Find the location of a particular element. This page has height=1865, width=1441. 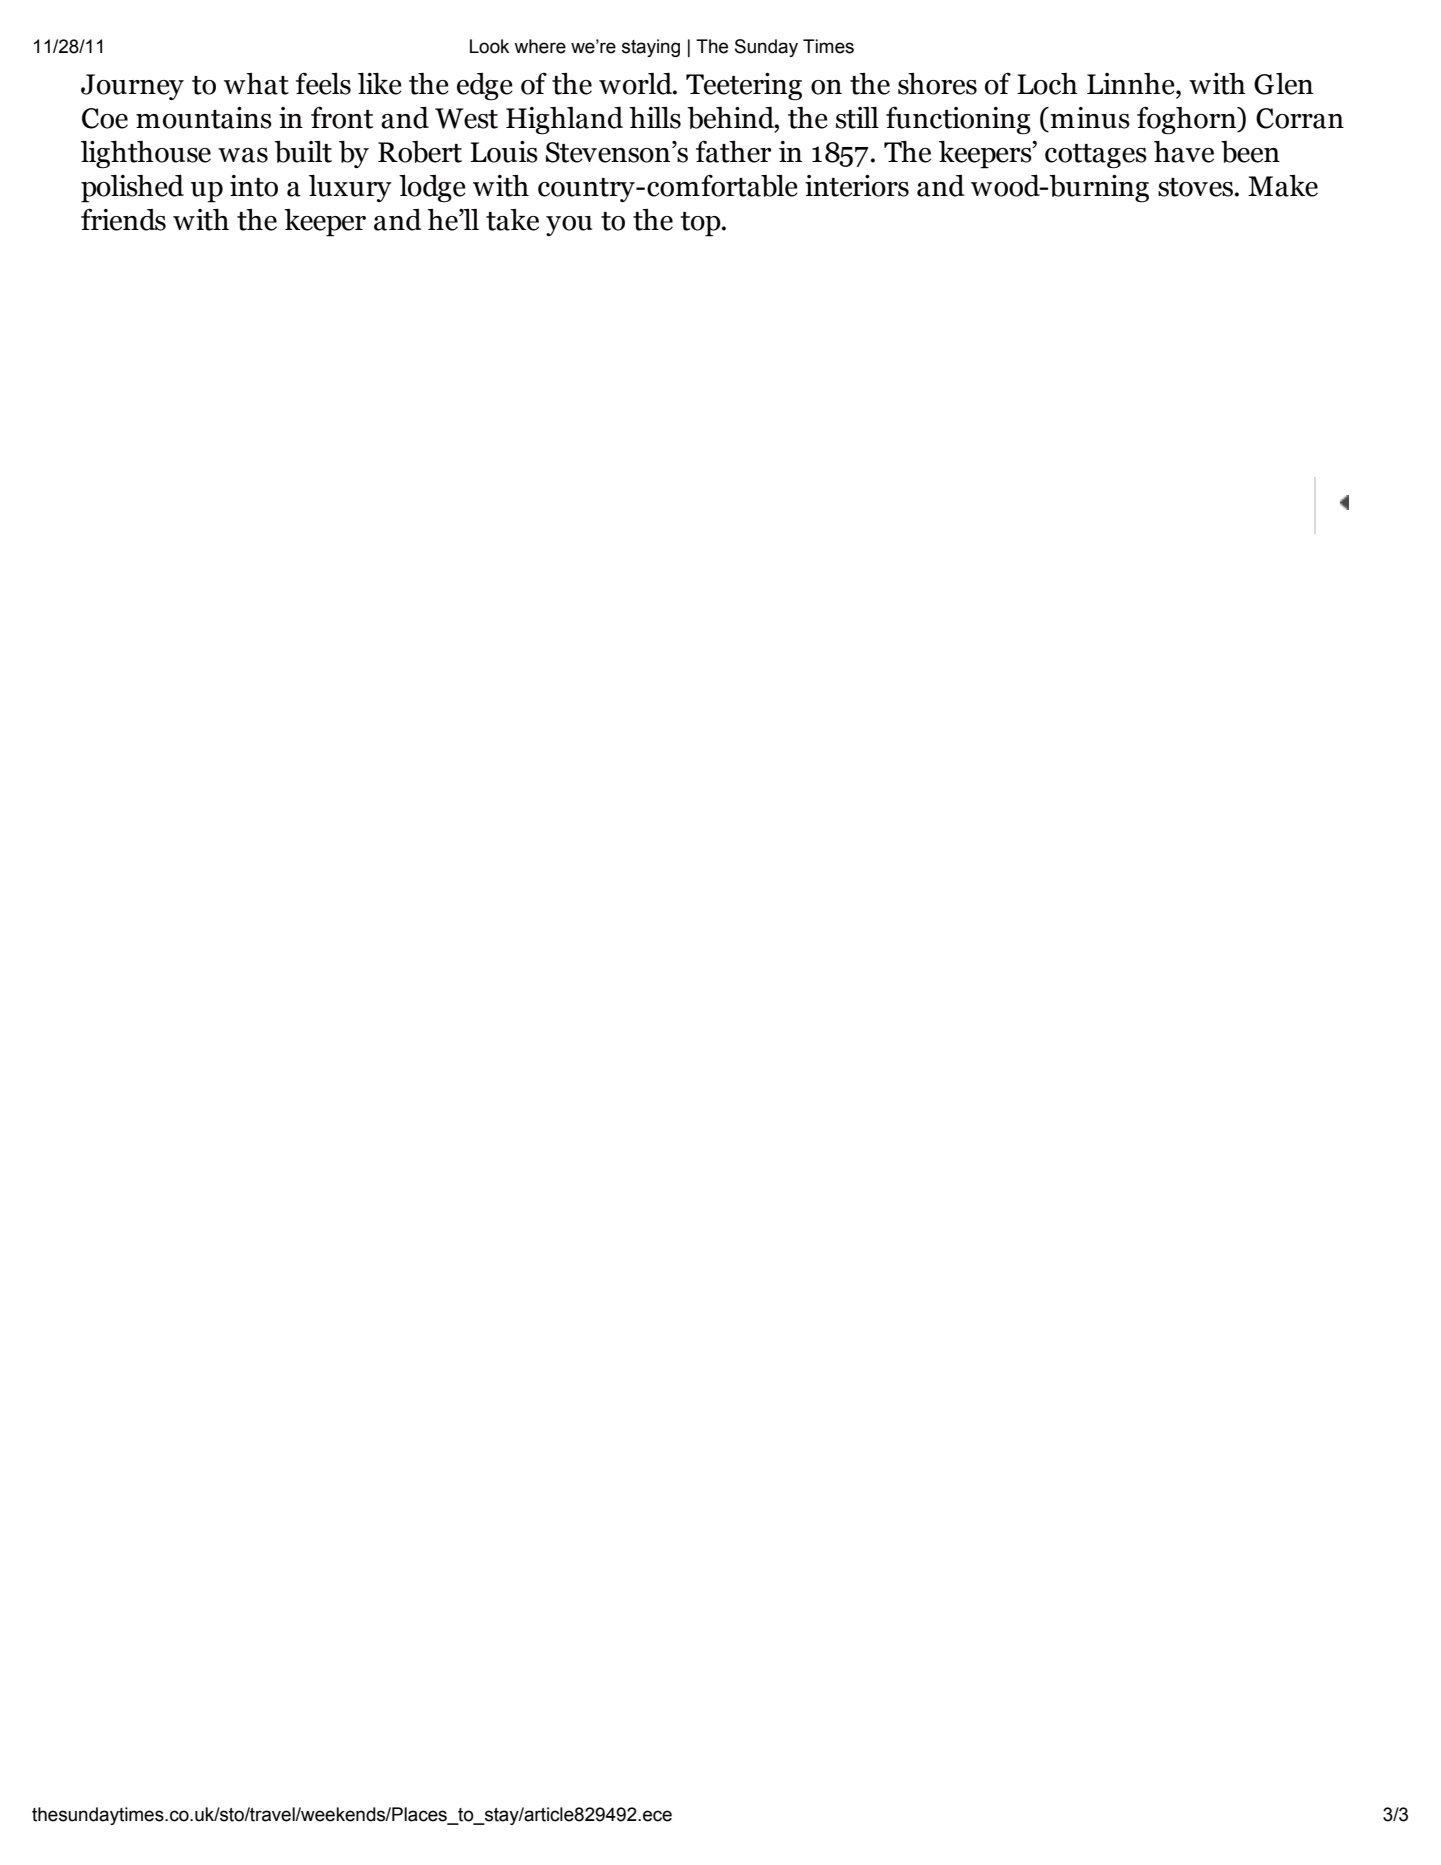

where is located at coordinates (540, 46).
